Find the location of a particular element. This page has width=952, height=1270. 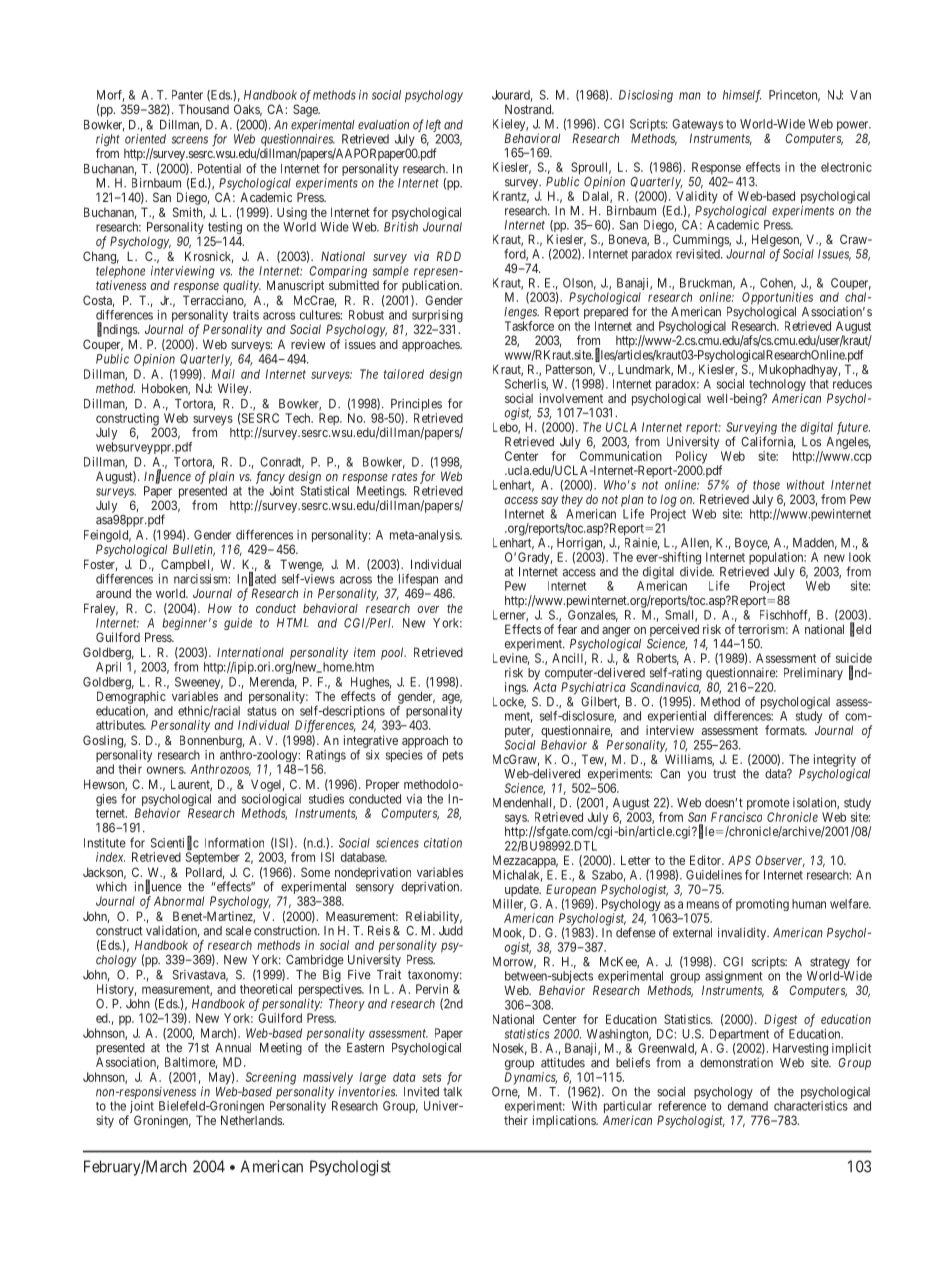

Gateways is located at coordinates (697, 126).
